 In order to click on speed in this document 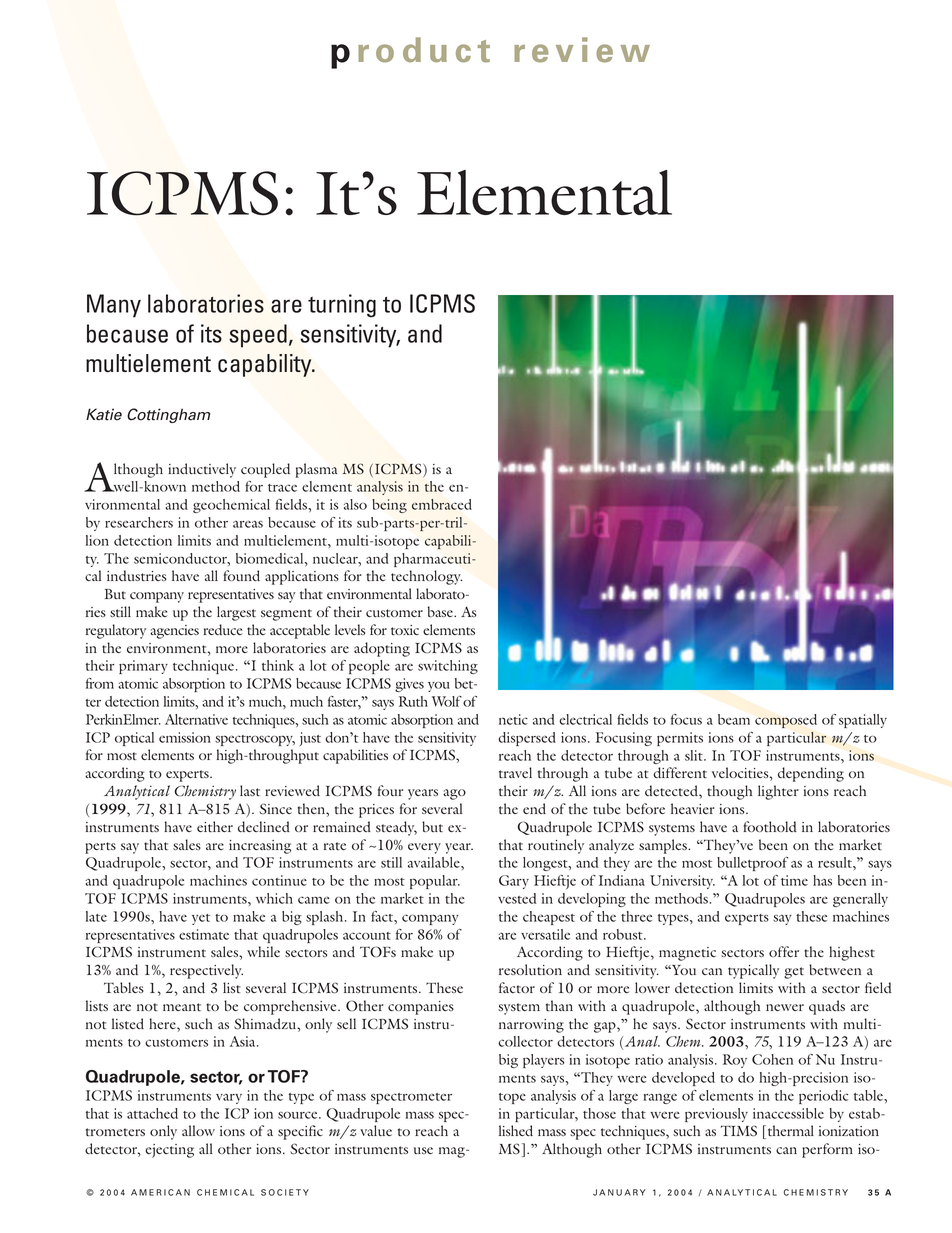, I will do `click(258, 336)`.
